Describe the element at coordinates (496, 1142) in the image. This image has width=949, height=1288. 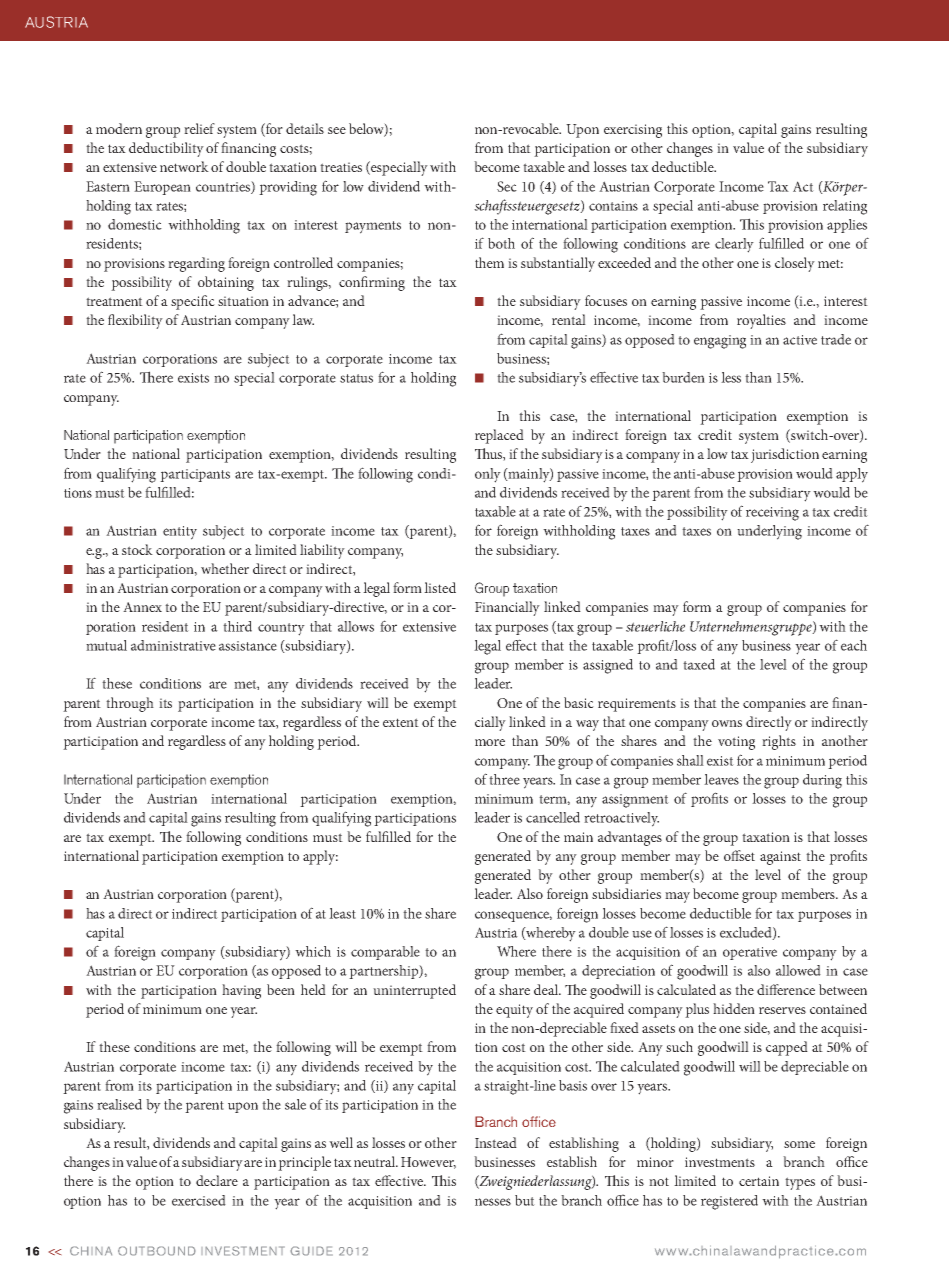
I see `Instead` at that location.
